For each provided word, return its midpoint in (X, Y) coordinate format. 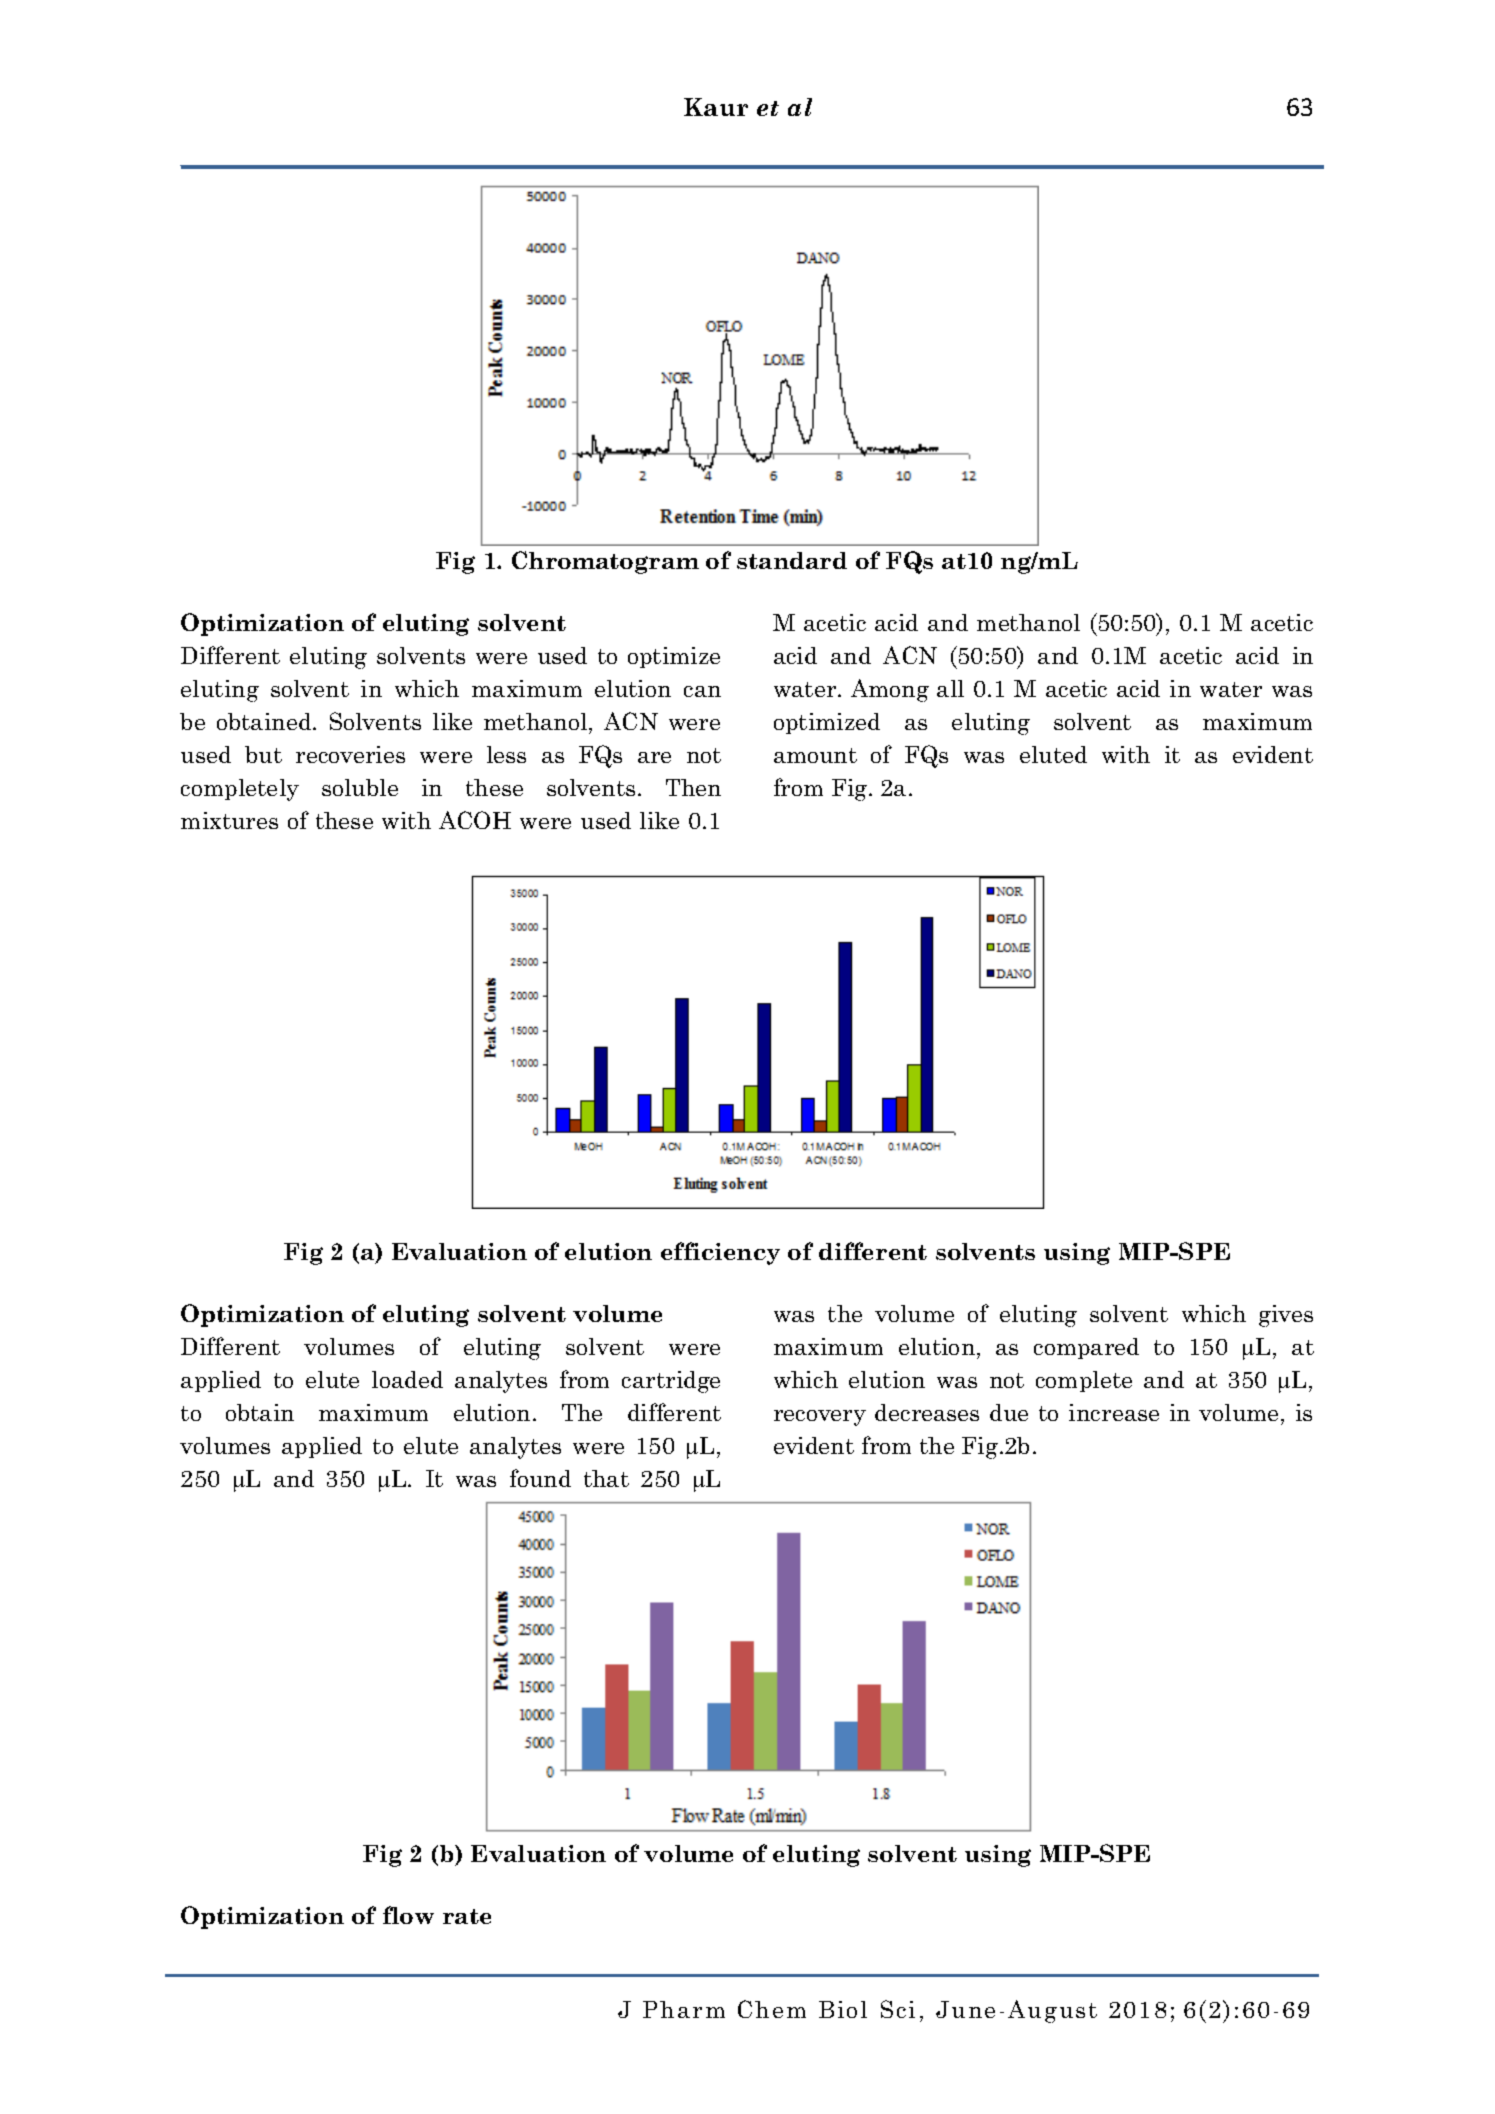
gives (1286, 1316)
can (702, 691)
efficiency (720, 1253)
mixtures (229, 820)
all (950, 688)
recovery (820, 1418)
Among (890, 690)
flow (408, 1915)
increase (1114, 1412)
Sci (898, 2009)
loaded (407, 1379)
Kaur (716, 107)
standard (792, 560)
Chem (772, 2009)
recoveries (350, 754)
